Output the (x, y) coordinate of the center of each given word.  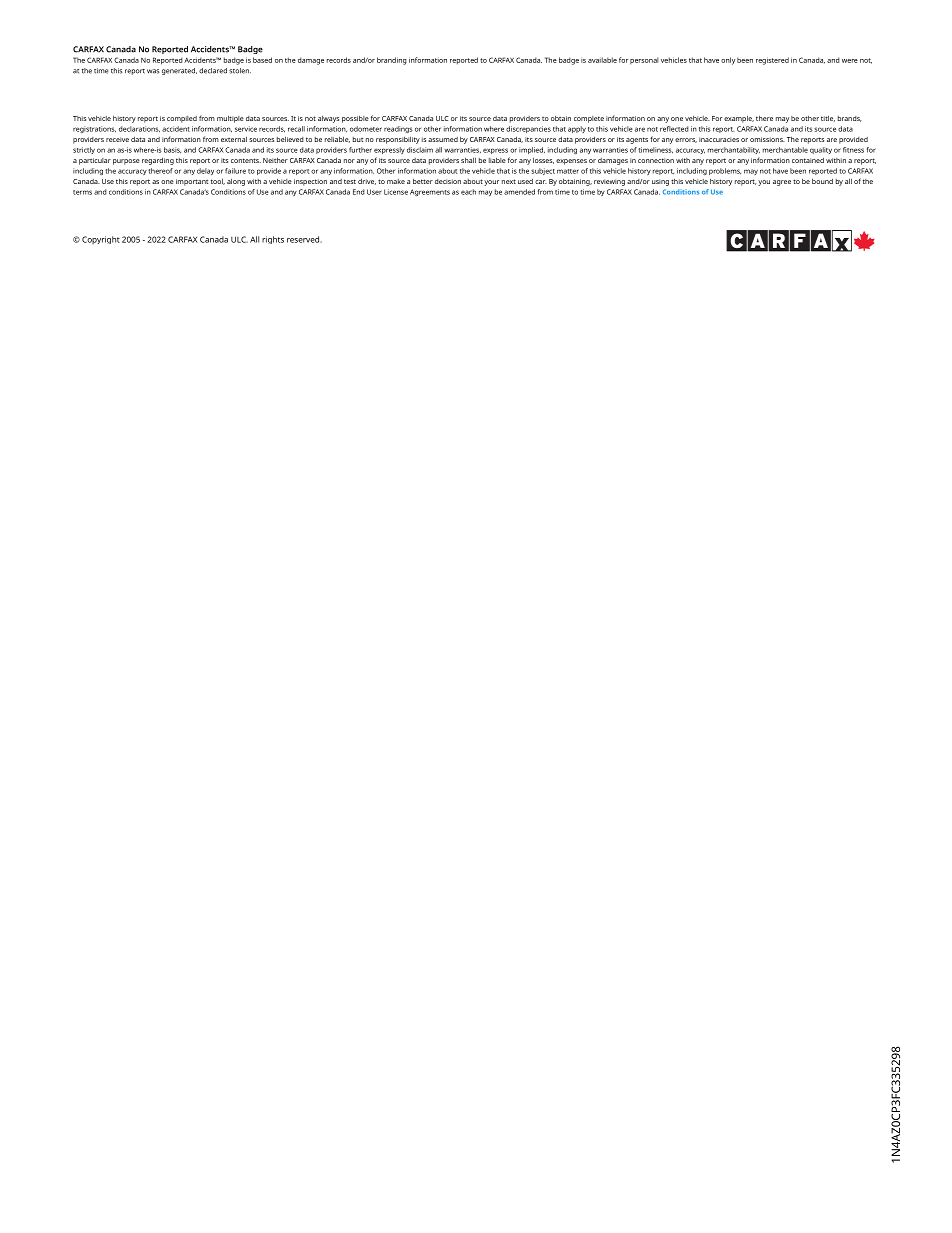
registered (772, 61)
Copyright (101, 240)
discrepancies (528, 129)
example (739, 119)
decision (448, 181)
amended (519, 192)
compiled (182, 119)
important (192, 182)
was (153, 71)
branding (392, 61)
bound (822, 181)
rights (273, 240)
